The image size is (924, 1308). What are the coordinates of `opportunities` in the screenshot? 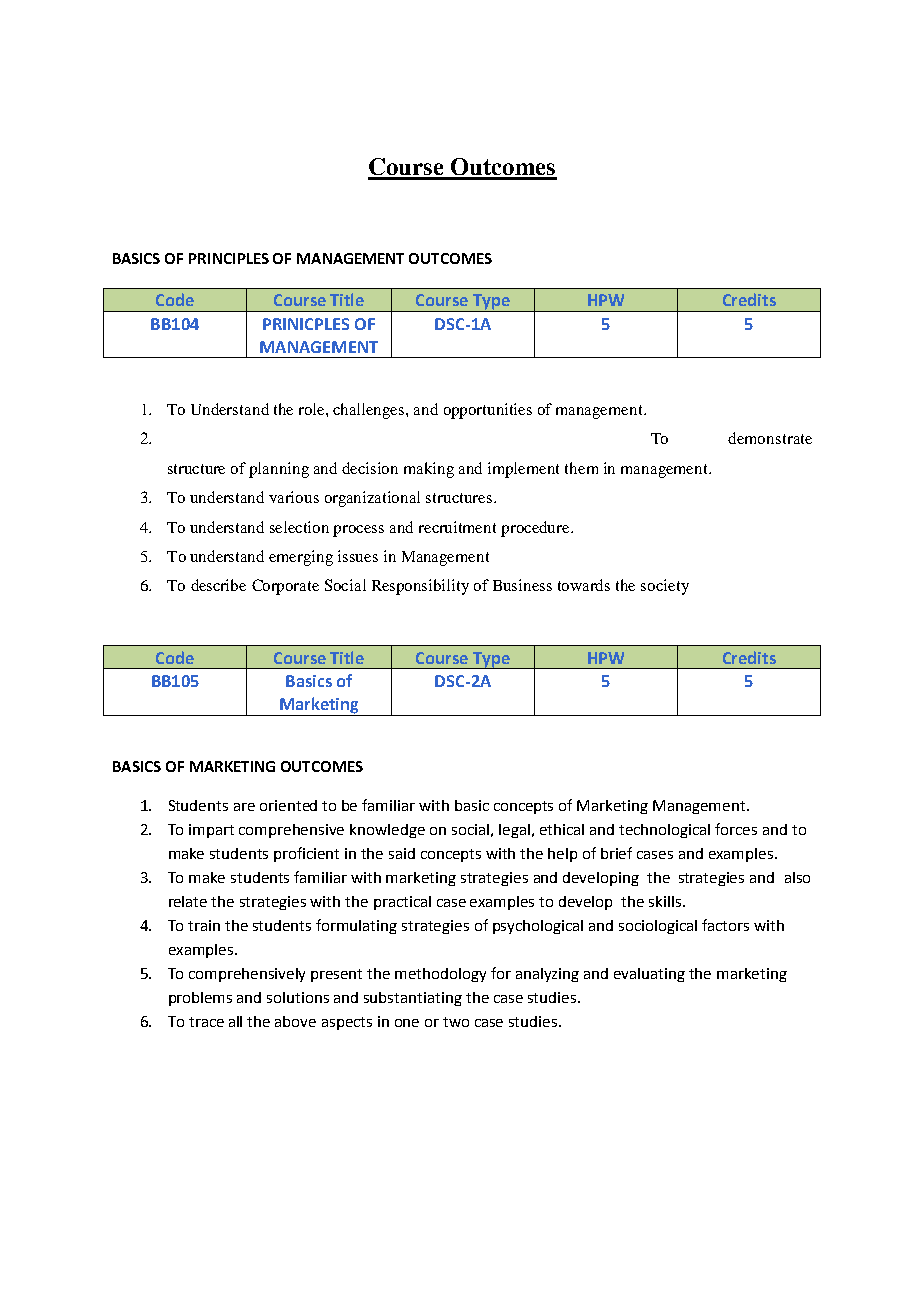 It's located at (488, 411).
